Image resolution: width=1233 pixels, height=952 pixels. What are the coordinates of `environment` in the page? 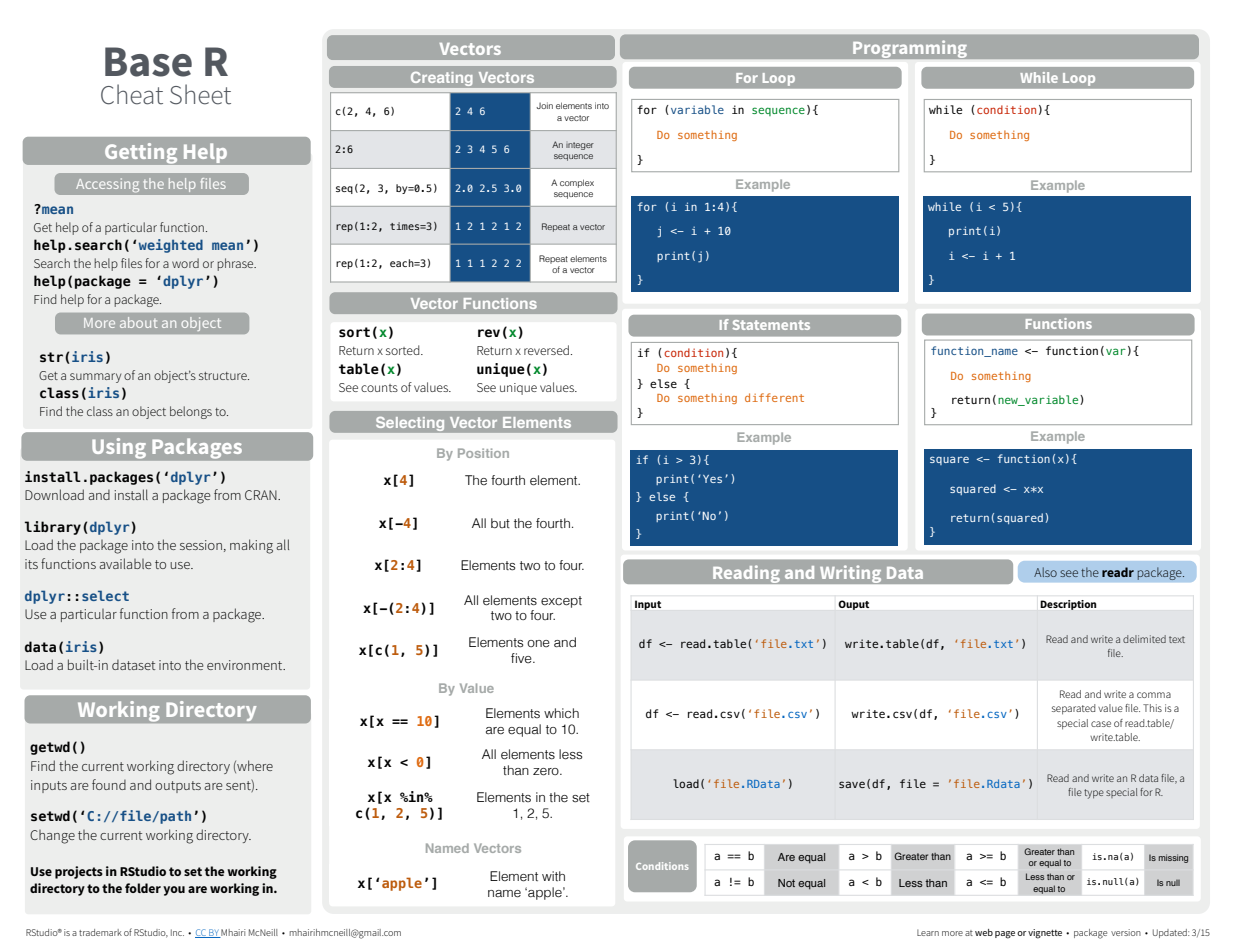 It's located at (246, 665).
